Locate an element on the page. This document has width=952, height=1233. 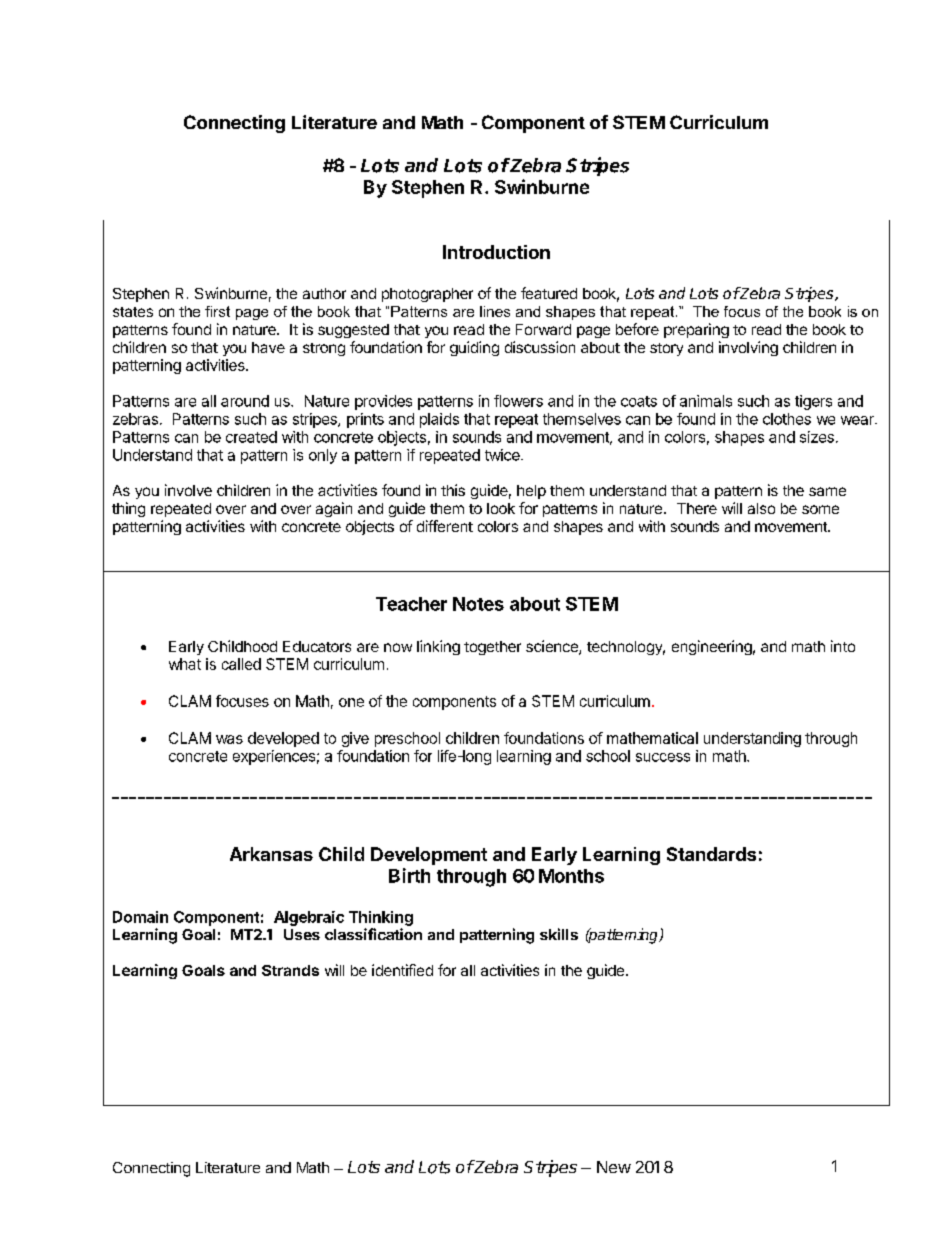
together is located at coordinates (492, 648).
